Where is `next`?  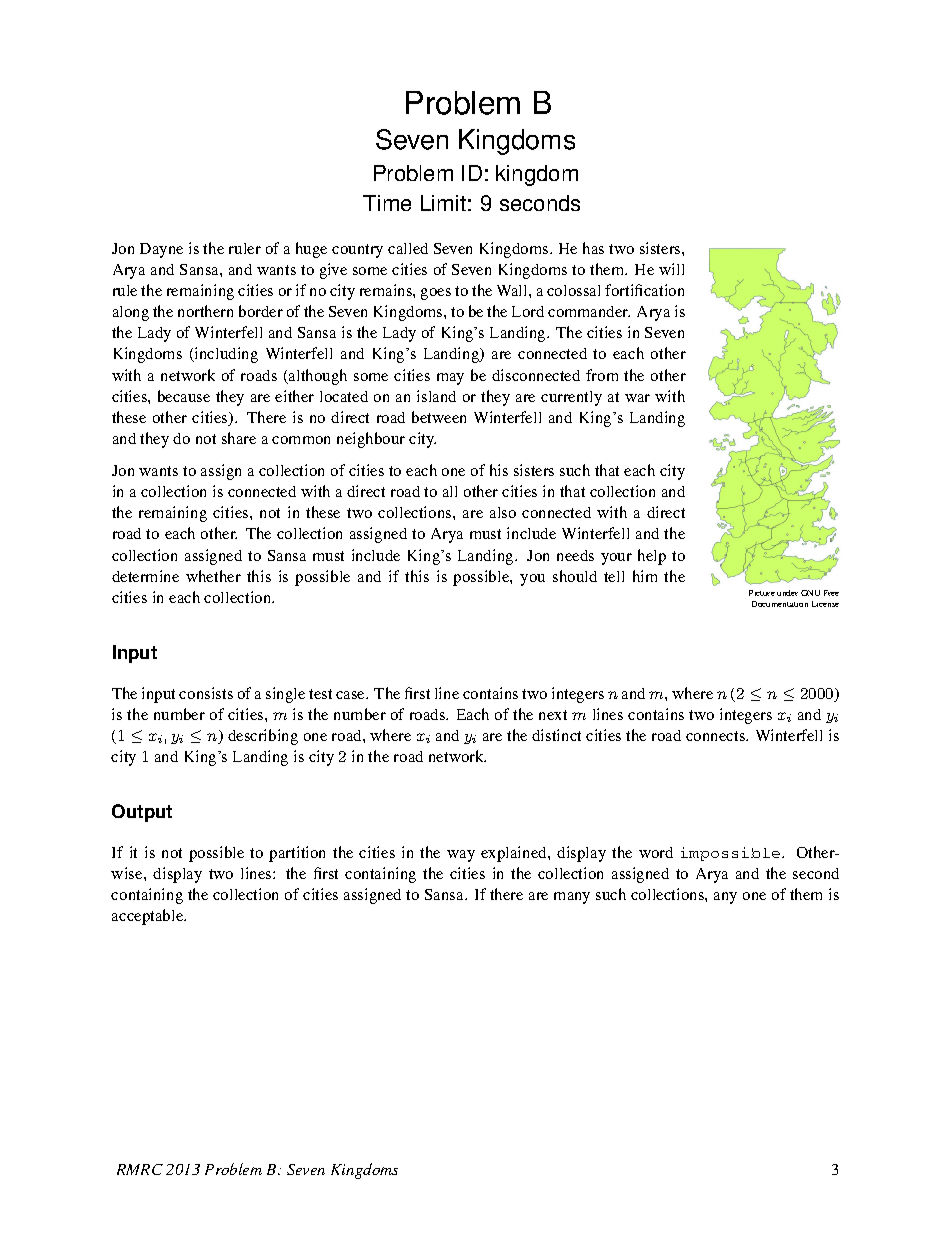
next is located at coordinates (553, 715).
